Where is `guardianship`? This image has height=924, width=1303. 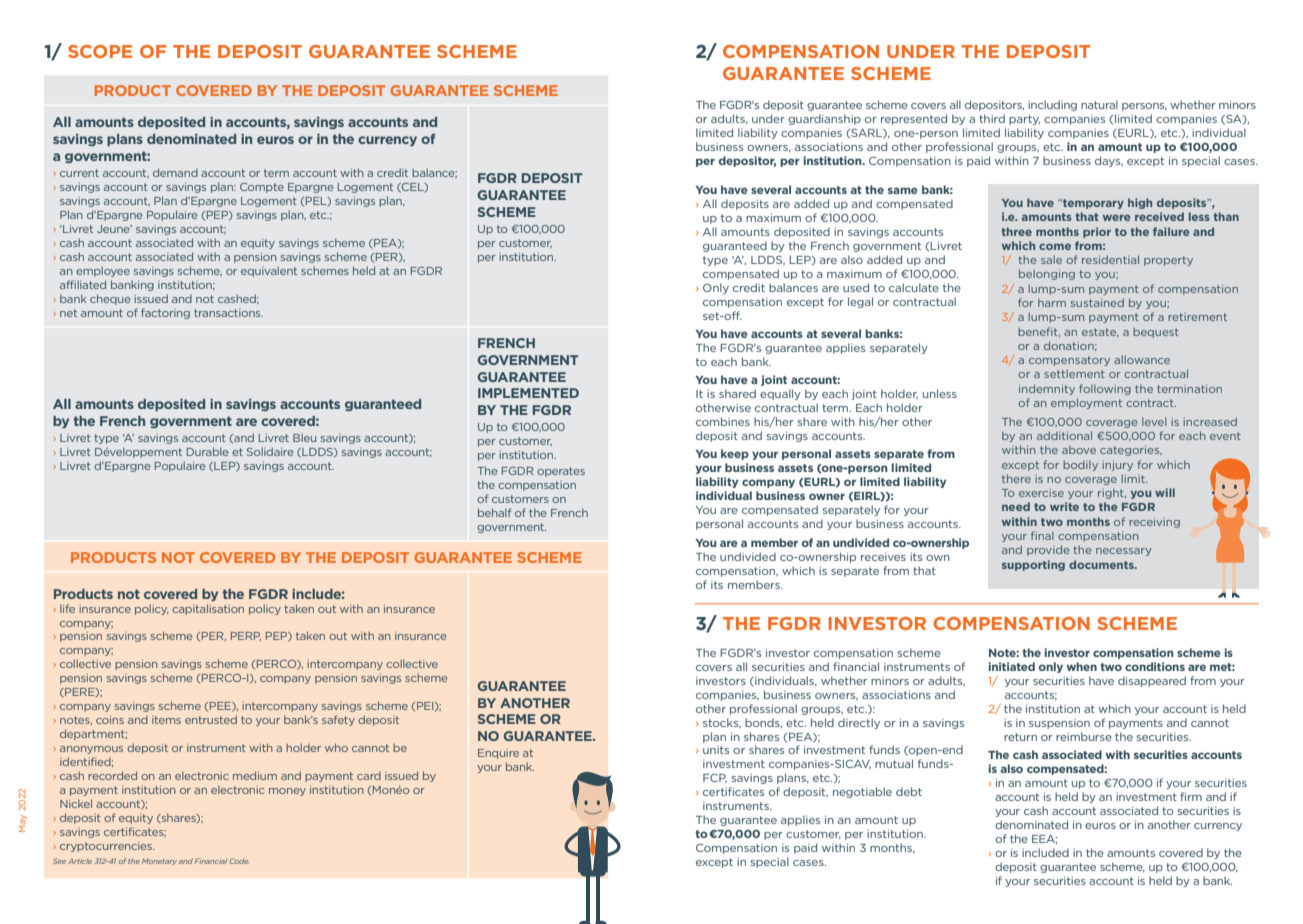
guardianship is located at coordinates (824, 119).
